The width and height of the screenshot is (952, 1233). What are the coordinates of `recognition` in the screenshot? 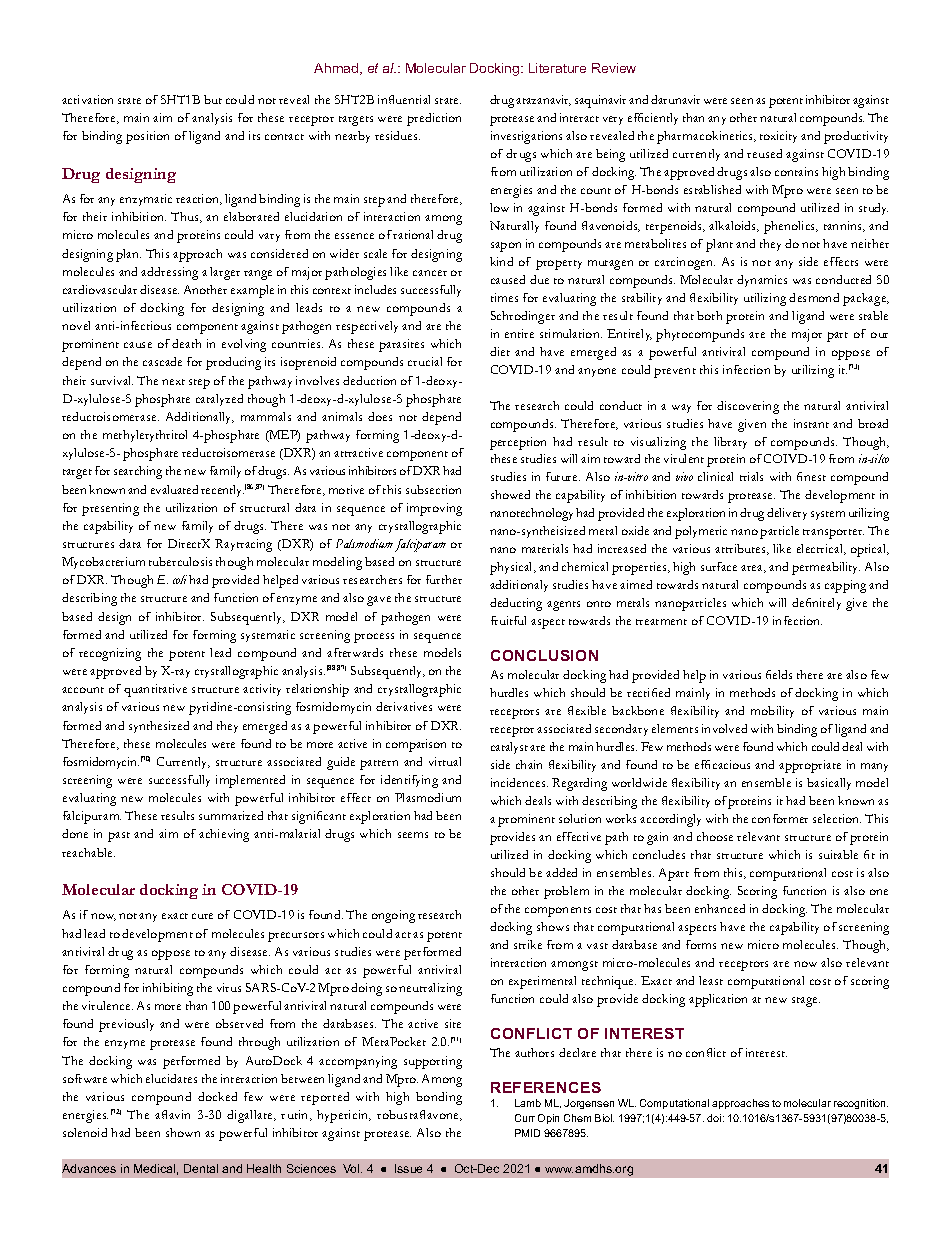 It's located at (861, 1104).
